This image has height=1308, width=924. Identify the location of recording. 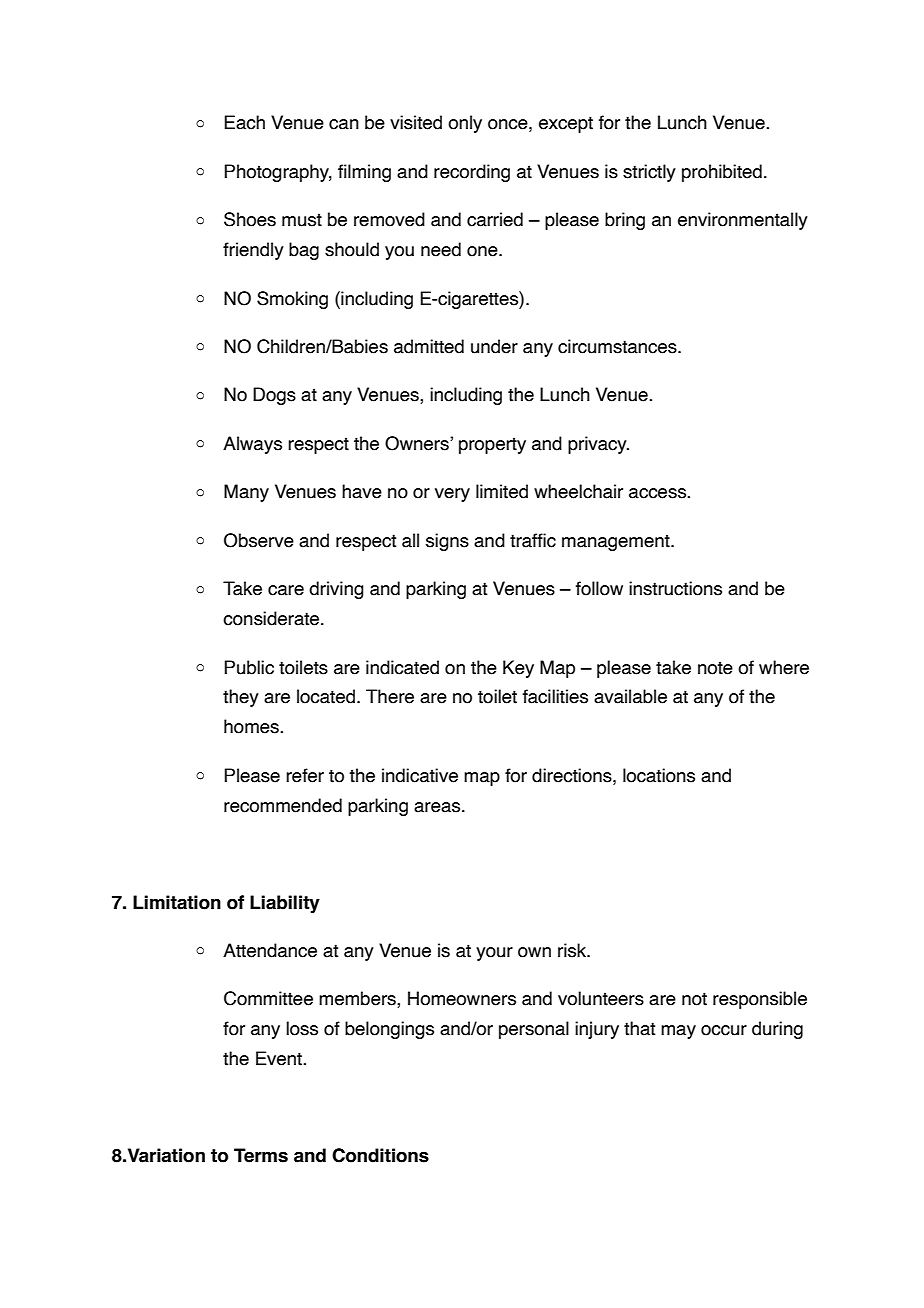
(472, 173).
